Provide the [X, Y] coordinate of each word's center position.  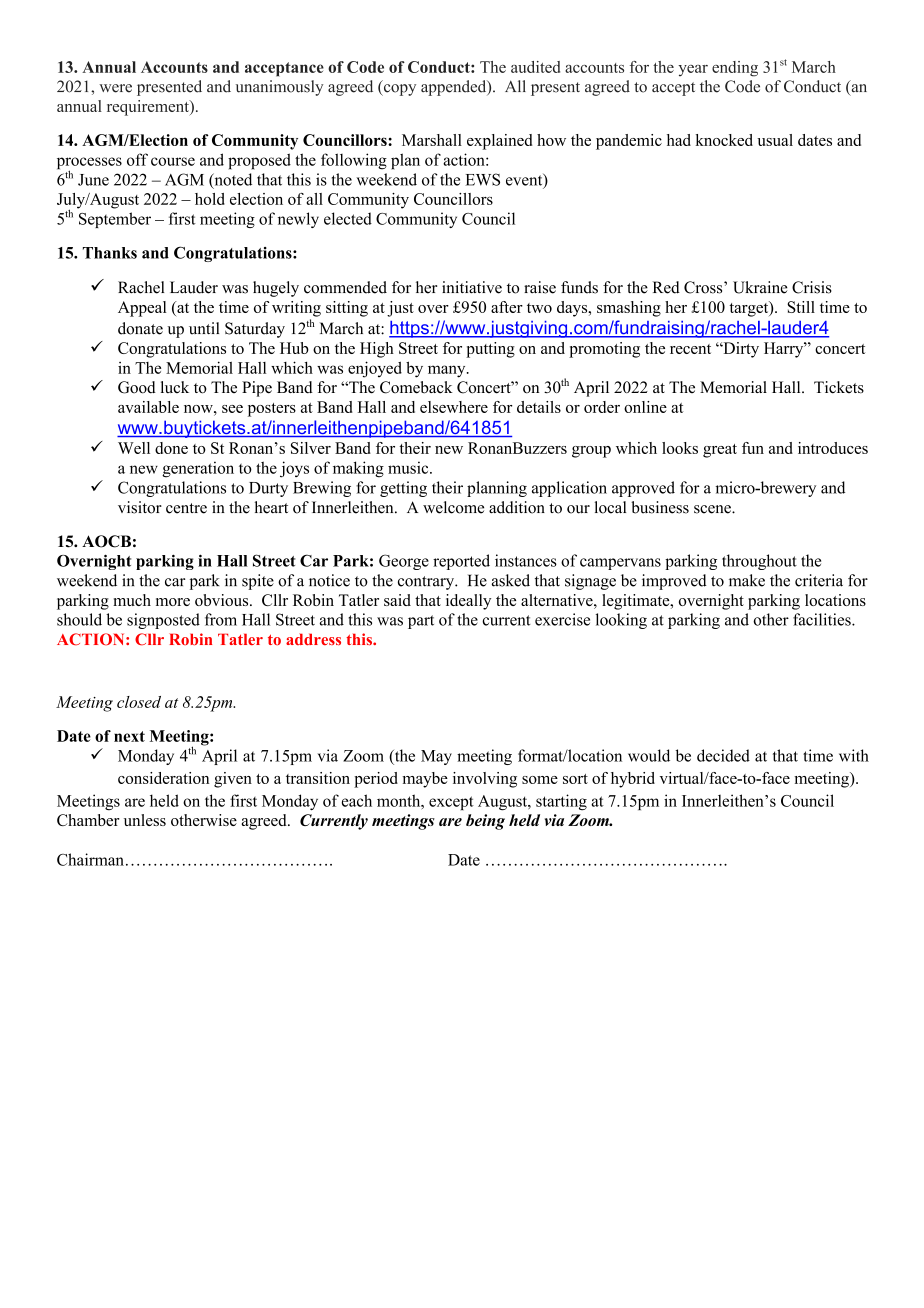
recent [690, 349]
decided [723, 755]
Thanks [110, 253]
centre [186, 508]
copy [398, 90]
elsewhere [454, 407]
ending [735, 69]
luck [175, 387]
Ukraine [760, 287]
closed [139, 702]
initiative [472, 287]
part [421, 622]
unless [145, 820]
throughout [759, 562]
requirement [149, 108]
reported [461, 562]
